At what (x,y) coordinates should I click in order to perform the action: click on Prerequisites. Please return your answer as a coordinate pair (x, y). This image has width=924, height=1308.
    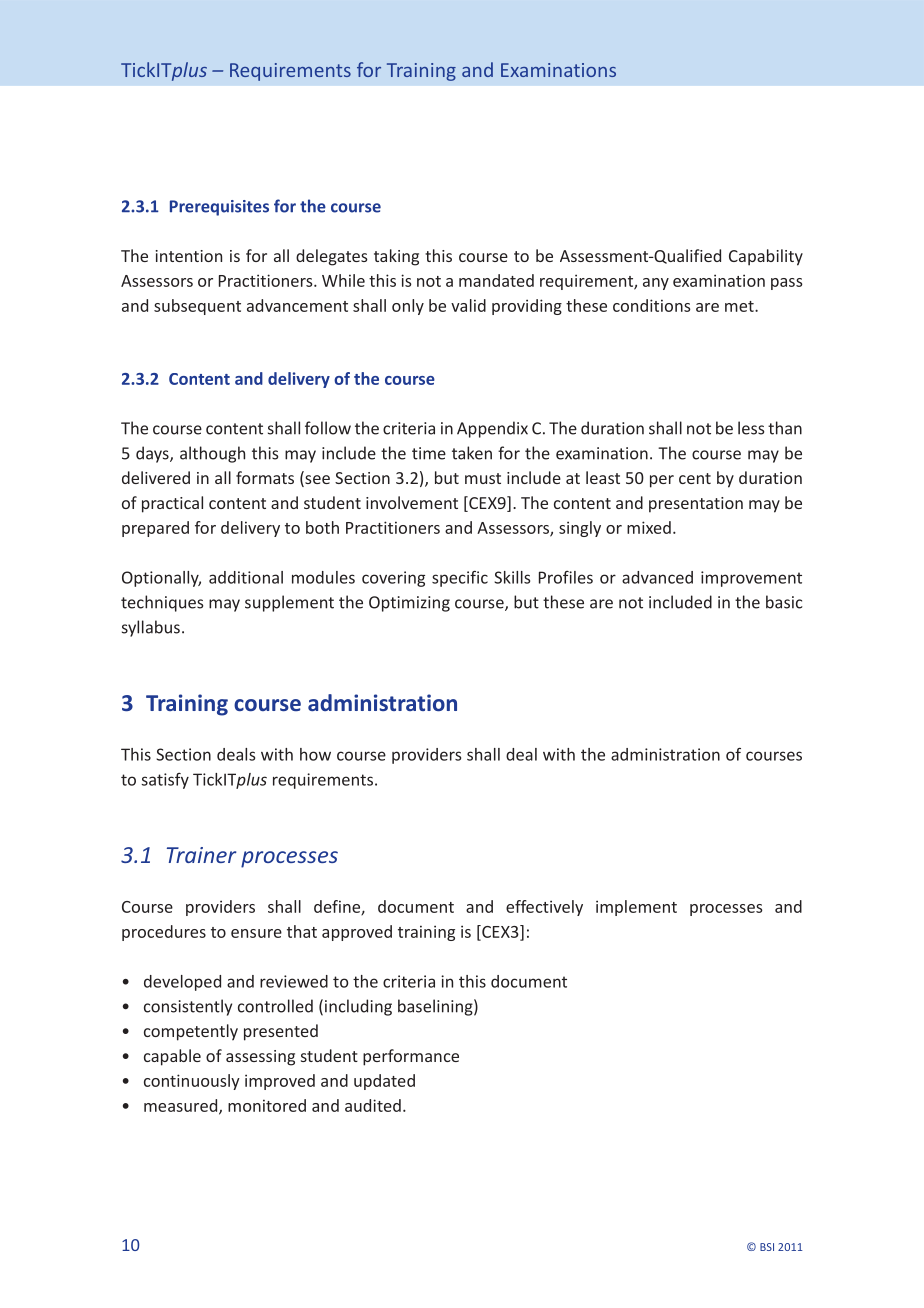
    Looking at the image, I should click on (219, 208).
